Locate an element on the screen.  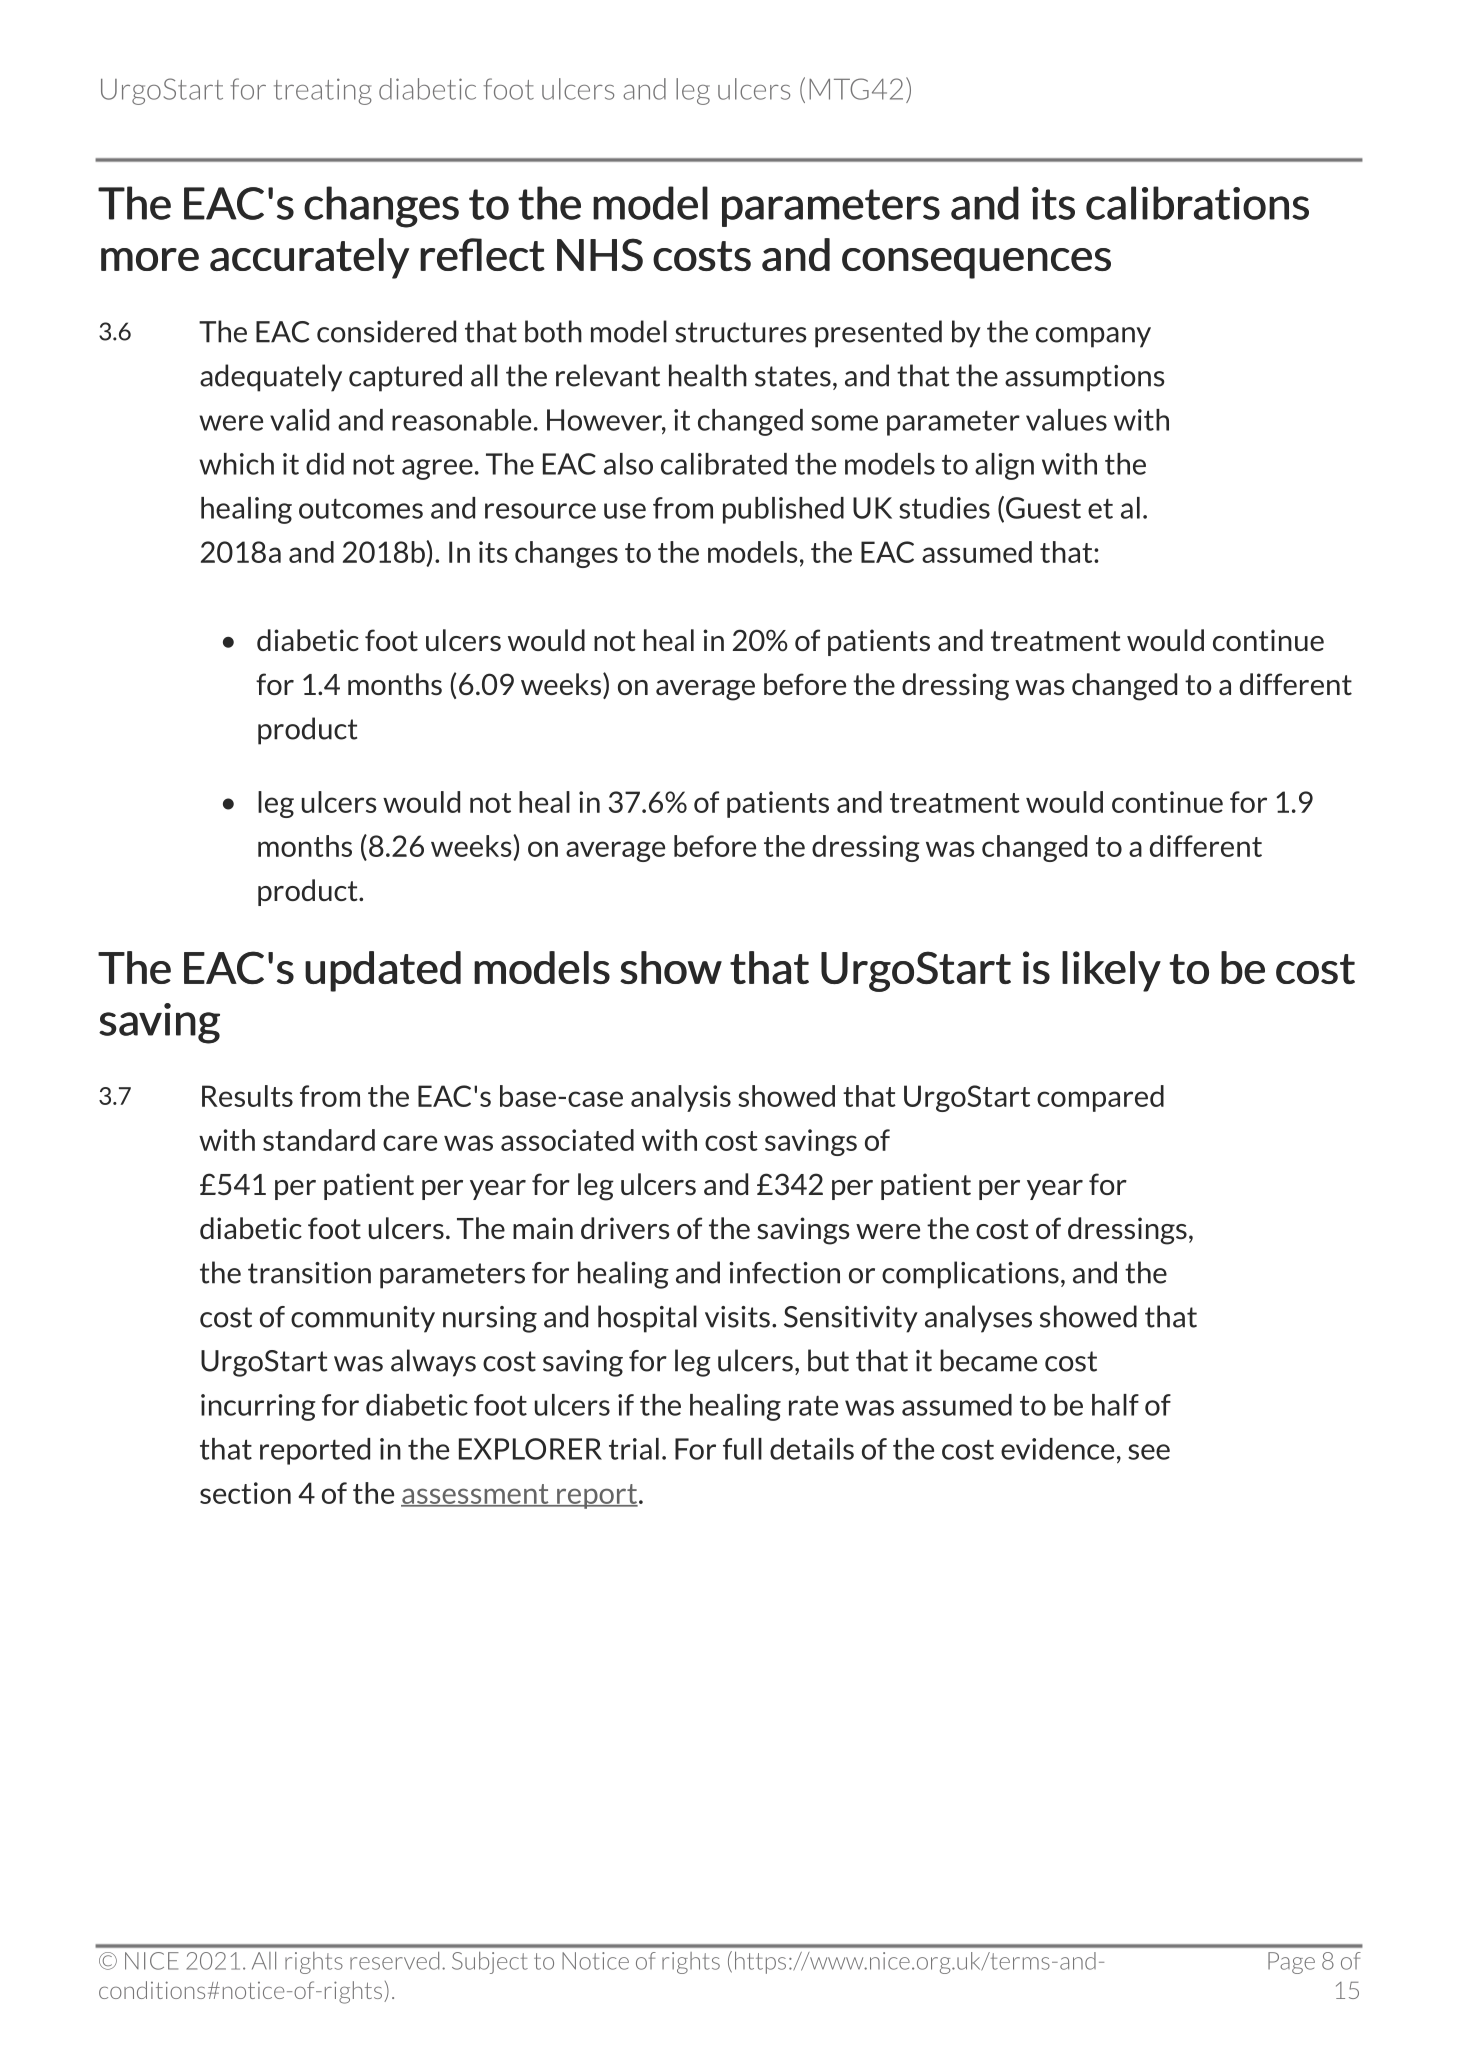
likely is located at coordinates (1111, 971).
